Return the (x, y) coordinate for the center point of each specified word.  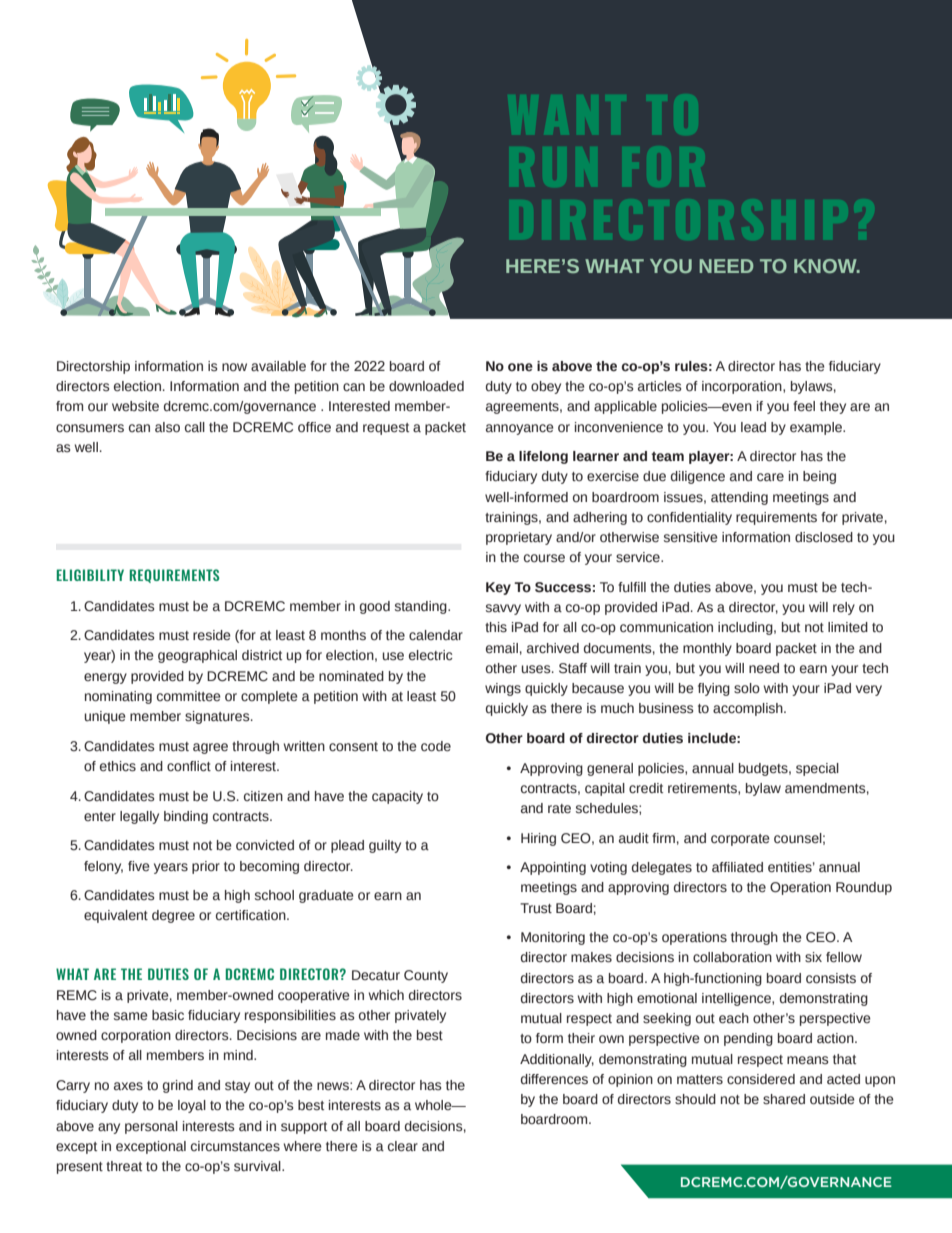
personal (151, 1127)
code (436, 746)
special (817, 769)
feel (804, 406)
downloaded (426, 386)
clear (403, 1146)
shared (784, 1099)
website (135, 406)
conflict (189, 766)
